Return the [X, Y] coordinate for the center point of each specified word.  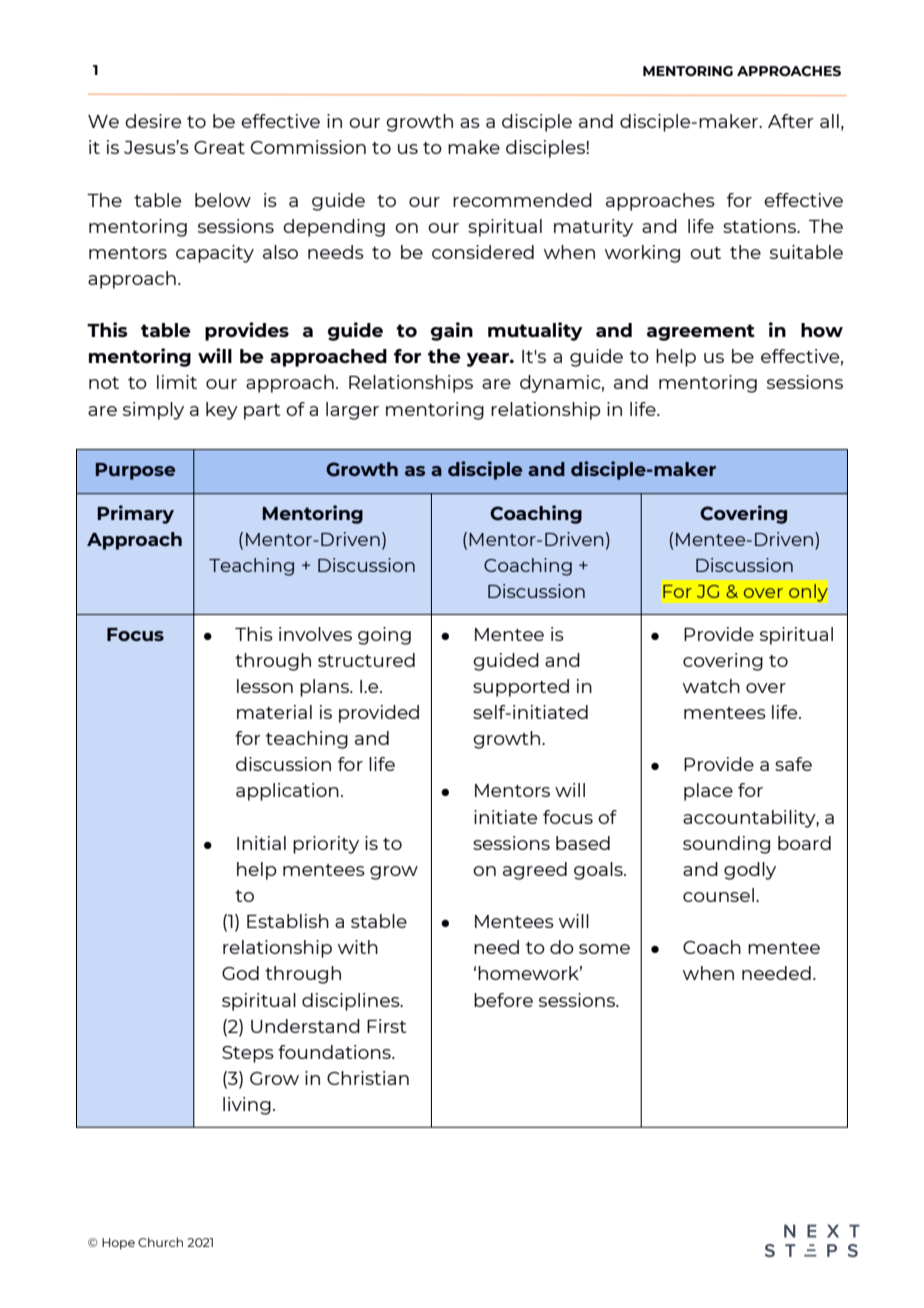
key [222, 411]
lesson [265, 686]
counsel [718, 895]
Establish [288, 921]
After [791, 121]
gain [452, 331]
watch [711, 686]
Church [160, 1242]
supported [521, 688]
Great [219, 147]
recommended [522, 200]
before [503, 1000]
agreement [701, 332]
